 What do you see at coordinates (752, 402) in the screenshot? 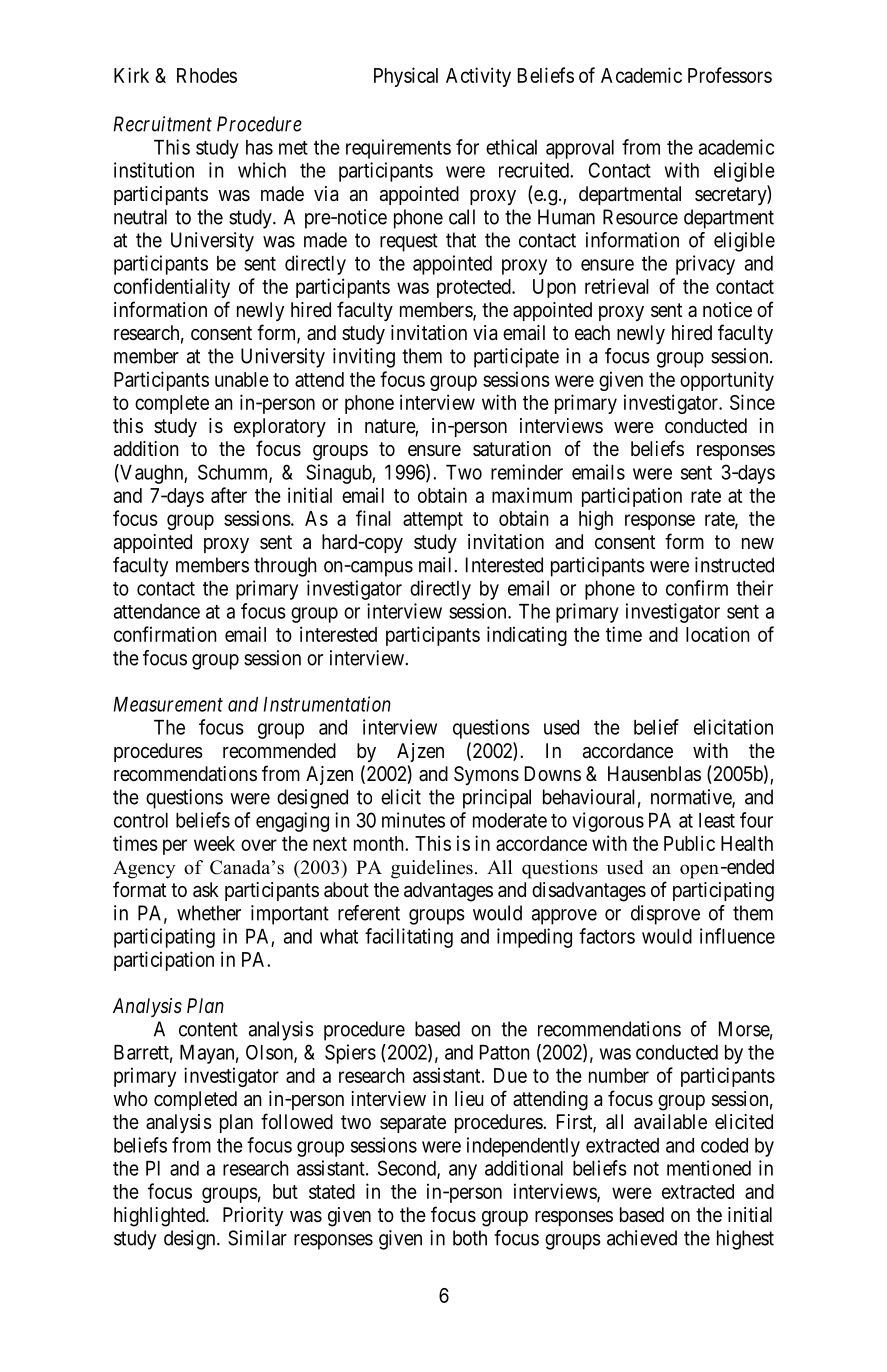
I see `Since` at bounding box center [752, 402].
